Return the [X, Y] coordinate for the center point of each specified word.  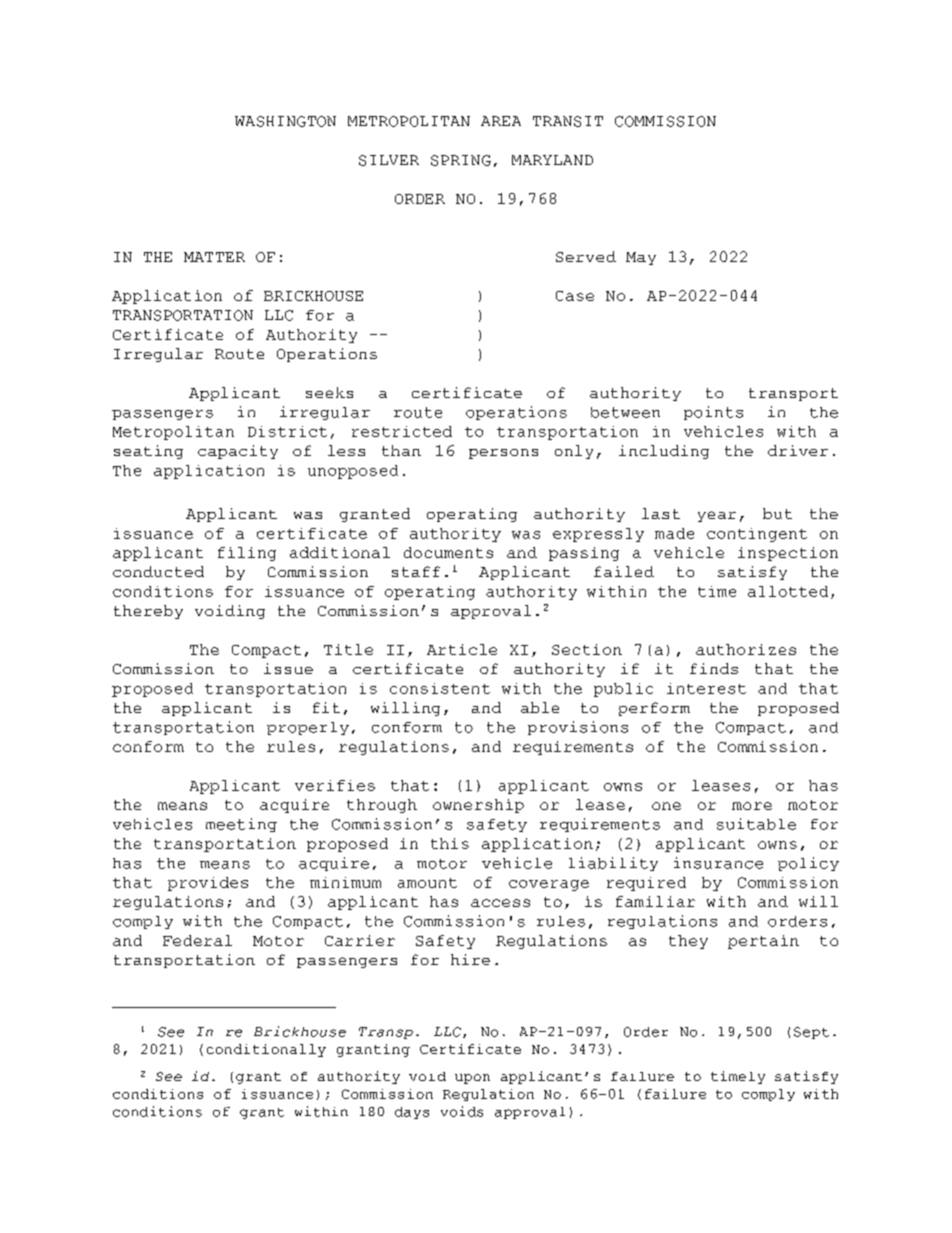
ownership [478, 806]
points [713, 413]
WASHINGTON [285, 121]
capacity [238, 452]
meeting [241, 825]
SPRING [461, 160]
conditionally [266, 1050]
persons [503, 454]
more [752, 806]
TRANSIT [568, 121]
